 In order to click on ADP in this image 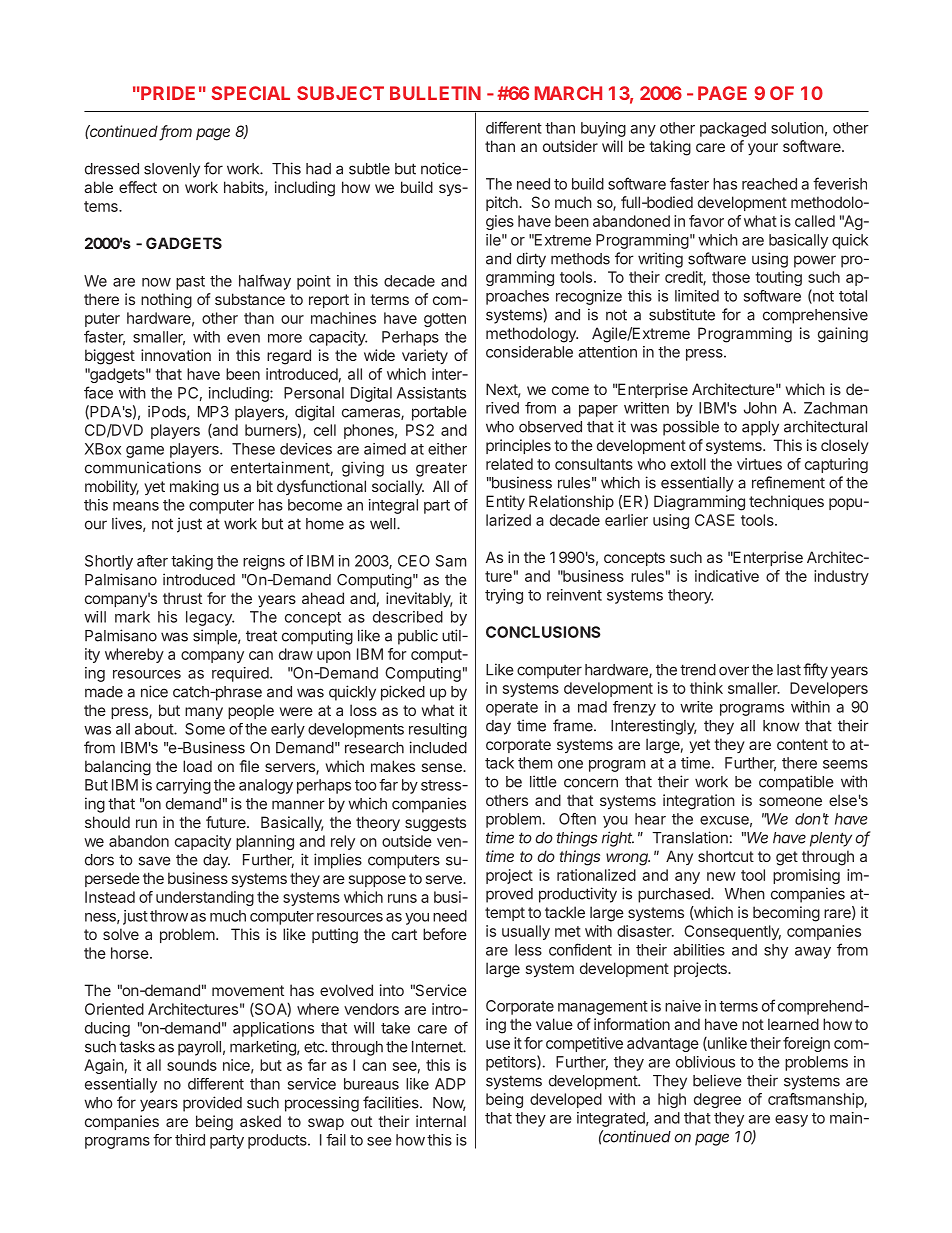, I will do `click(450, 1084)`.
